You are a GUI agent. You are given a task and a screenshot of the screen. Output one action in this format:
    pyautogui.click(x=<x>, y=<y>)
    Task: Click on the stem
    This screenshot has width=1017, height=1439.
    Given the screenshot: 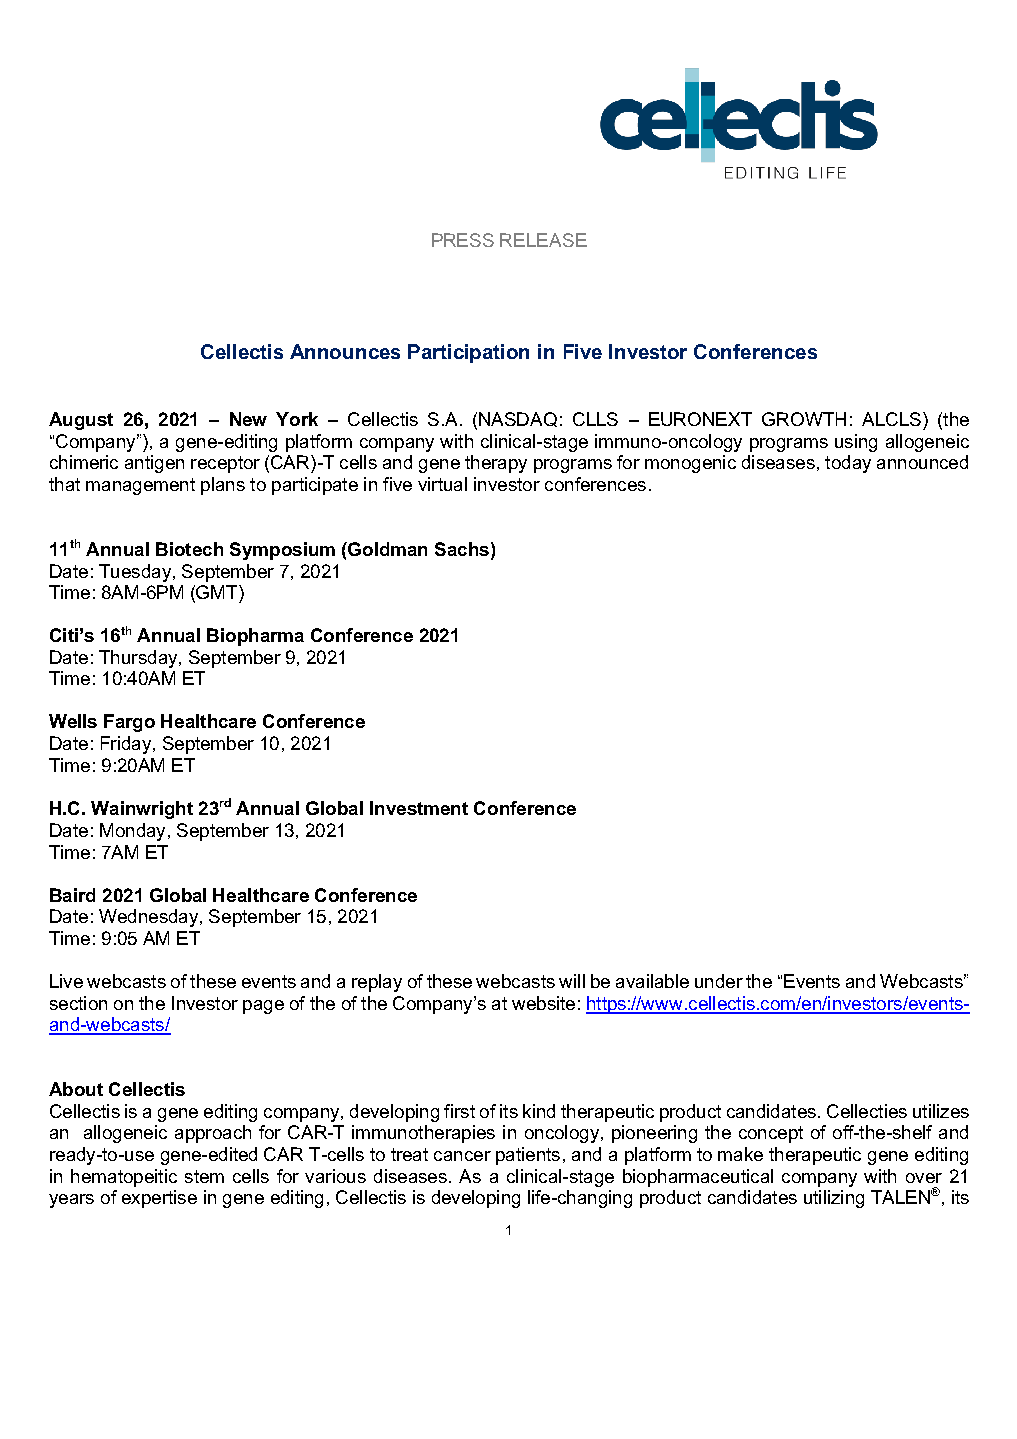 What is the action you would take?
    pyautogui.click(x=204, y=1176)
